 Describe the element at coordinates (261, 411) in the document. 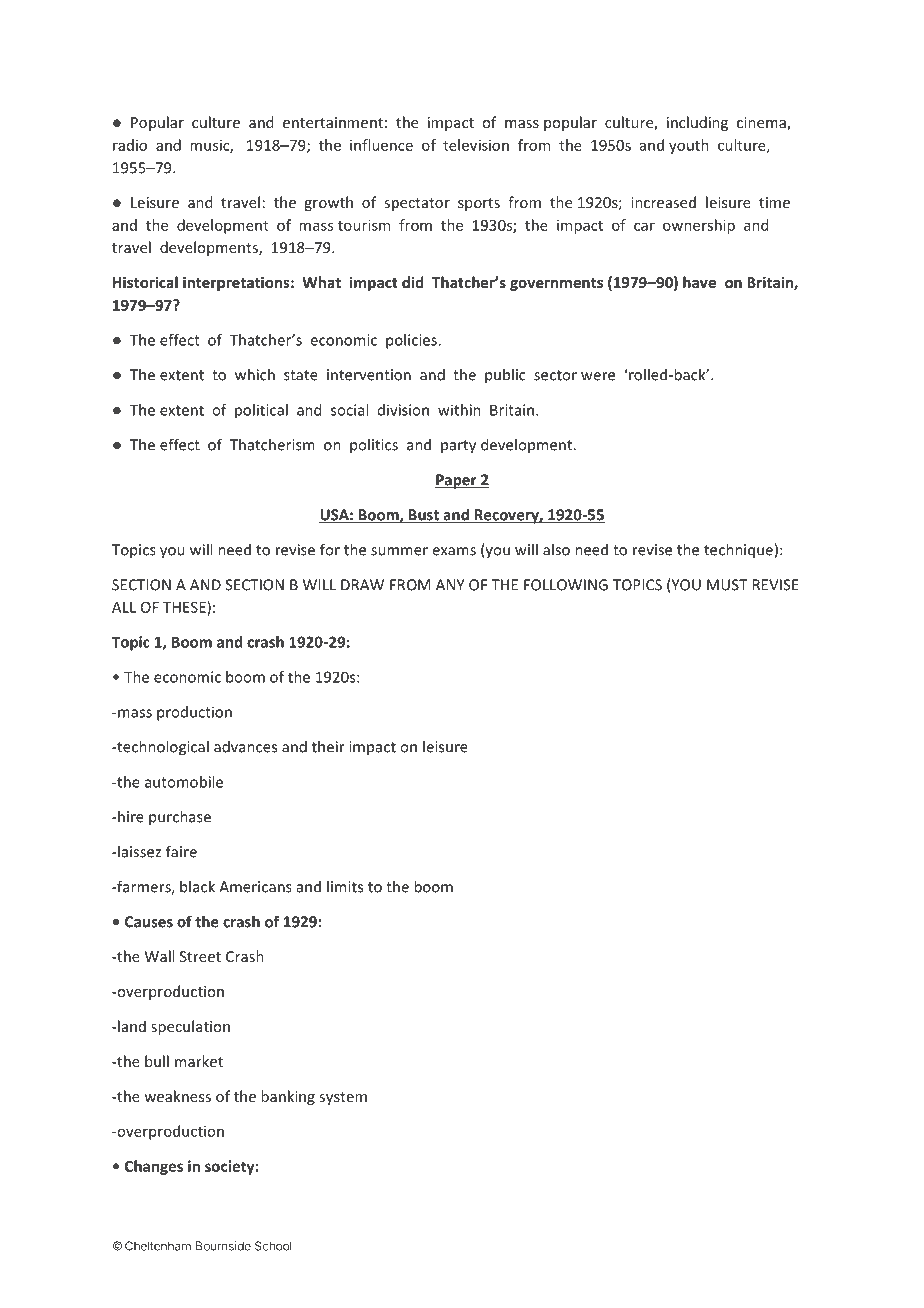

I see `political` at that location.
